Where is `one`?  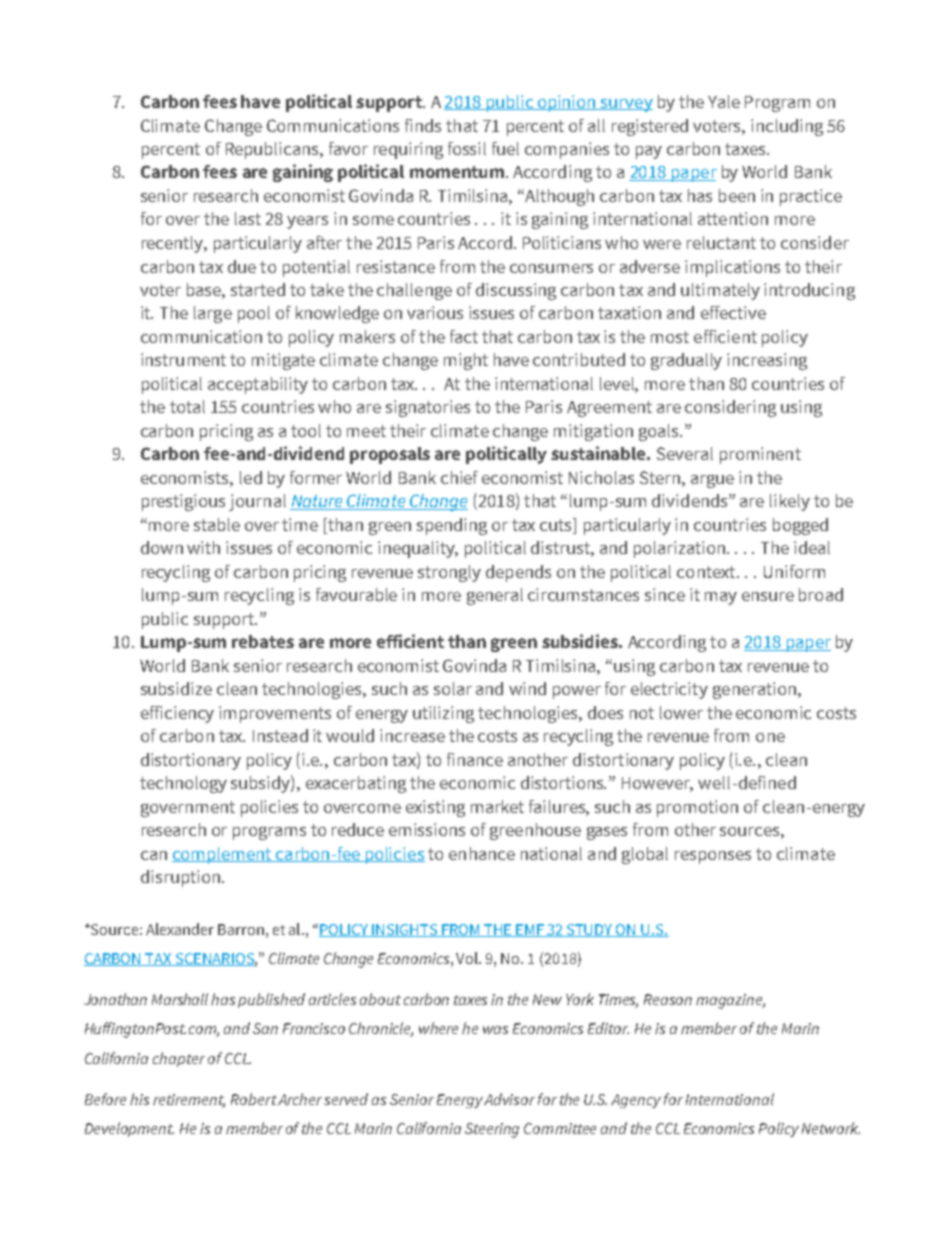 one is located at coordinates (770, 737).
